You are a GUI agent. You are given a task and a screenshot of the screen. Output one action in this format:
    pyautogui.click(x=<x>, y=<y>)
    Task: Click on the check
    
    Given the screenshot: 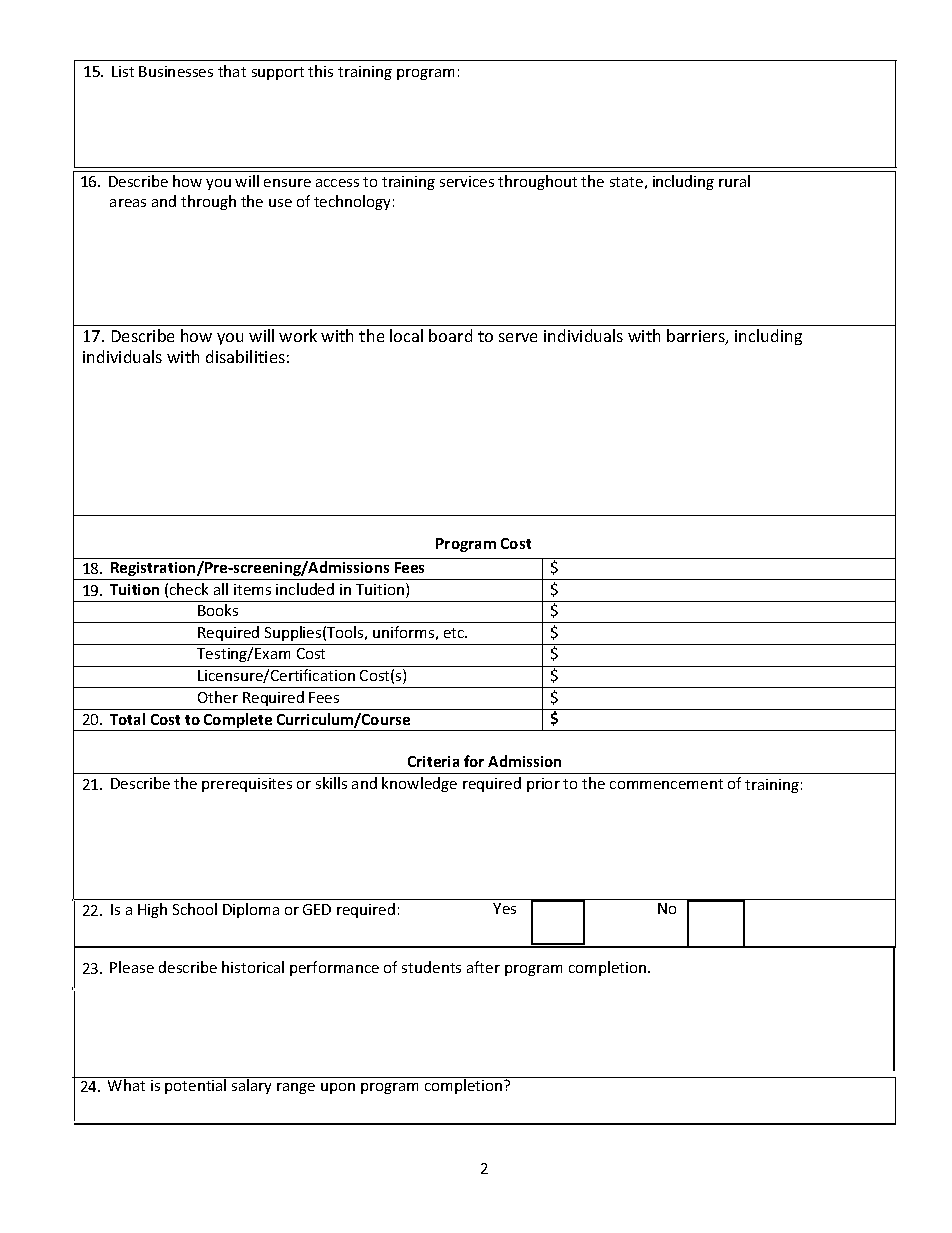 What is the action you would take?
    pyautogui.click(x=189, y=589)
